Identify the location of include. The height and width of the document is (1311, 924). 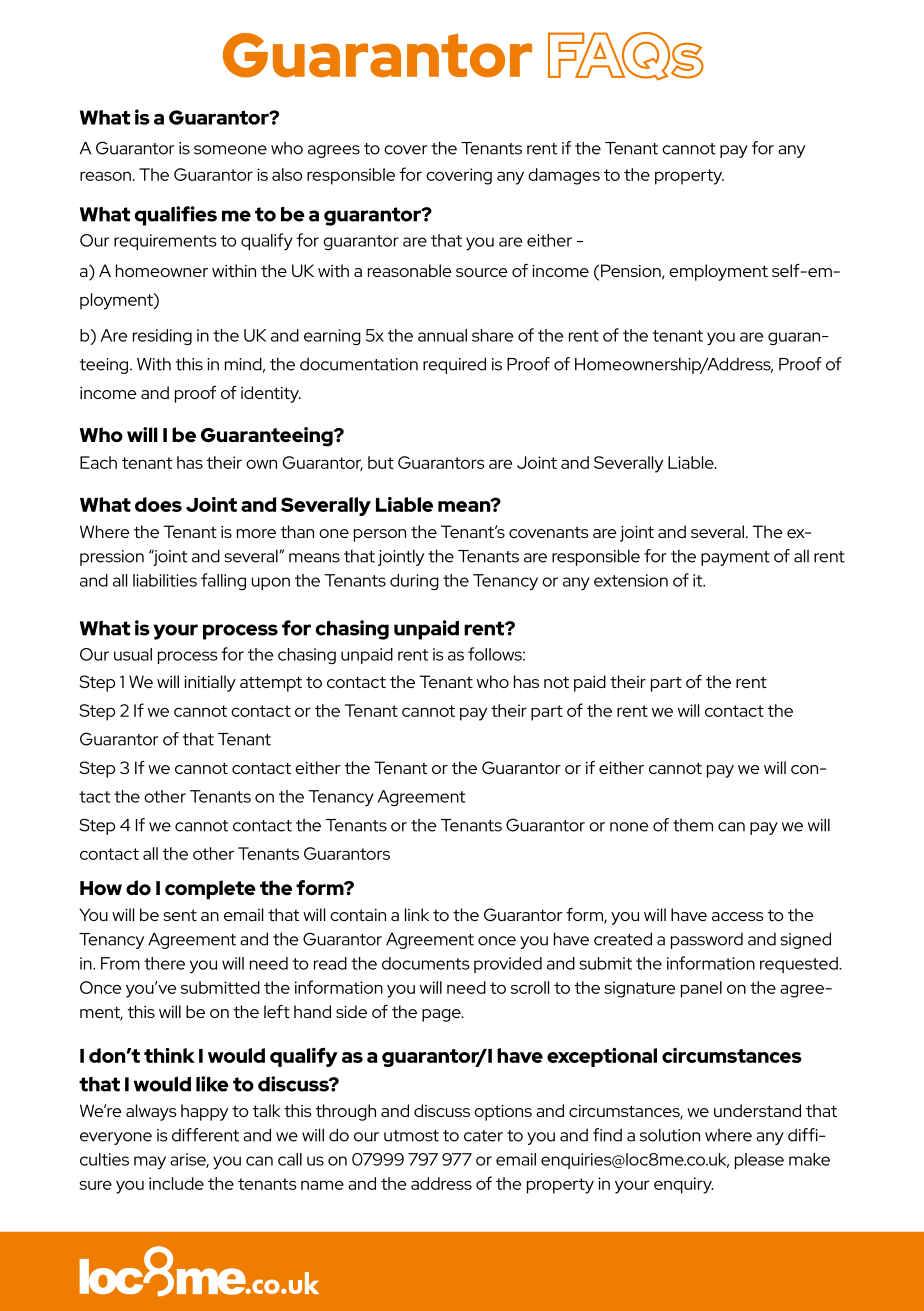
(176, 1183).
